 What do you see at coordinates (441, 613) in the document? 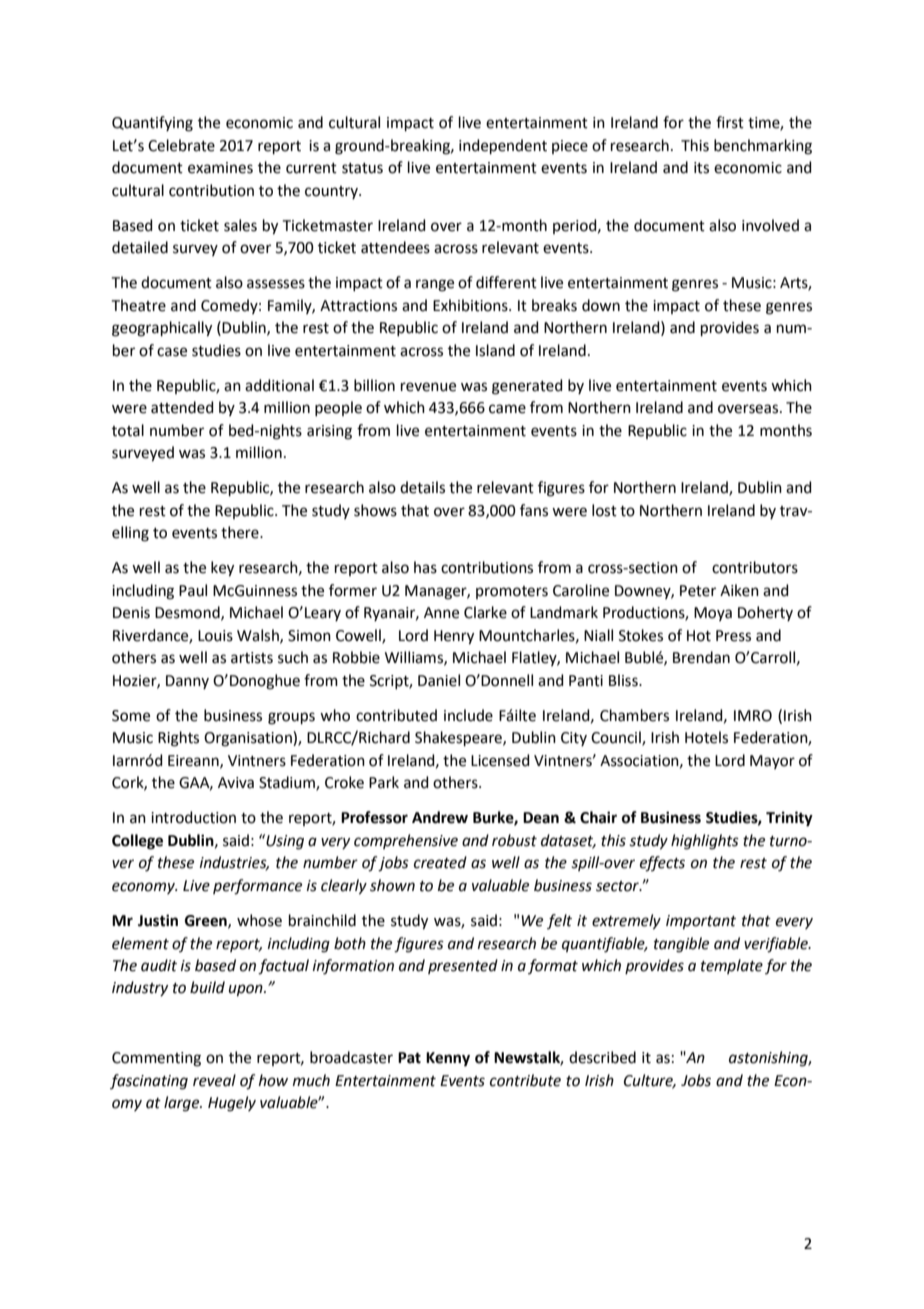
I see `Anne` at bounding box center [441, 613].
